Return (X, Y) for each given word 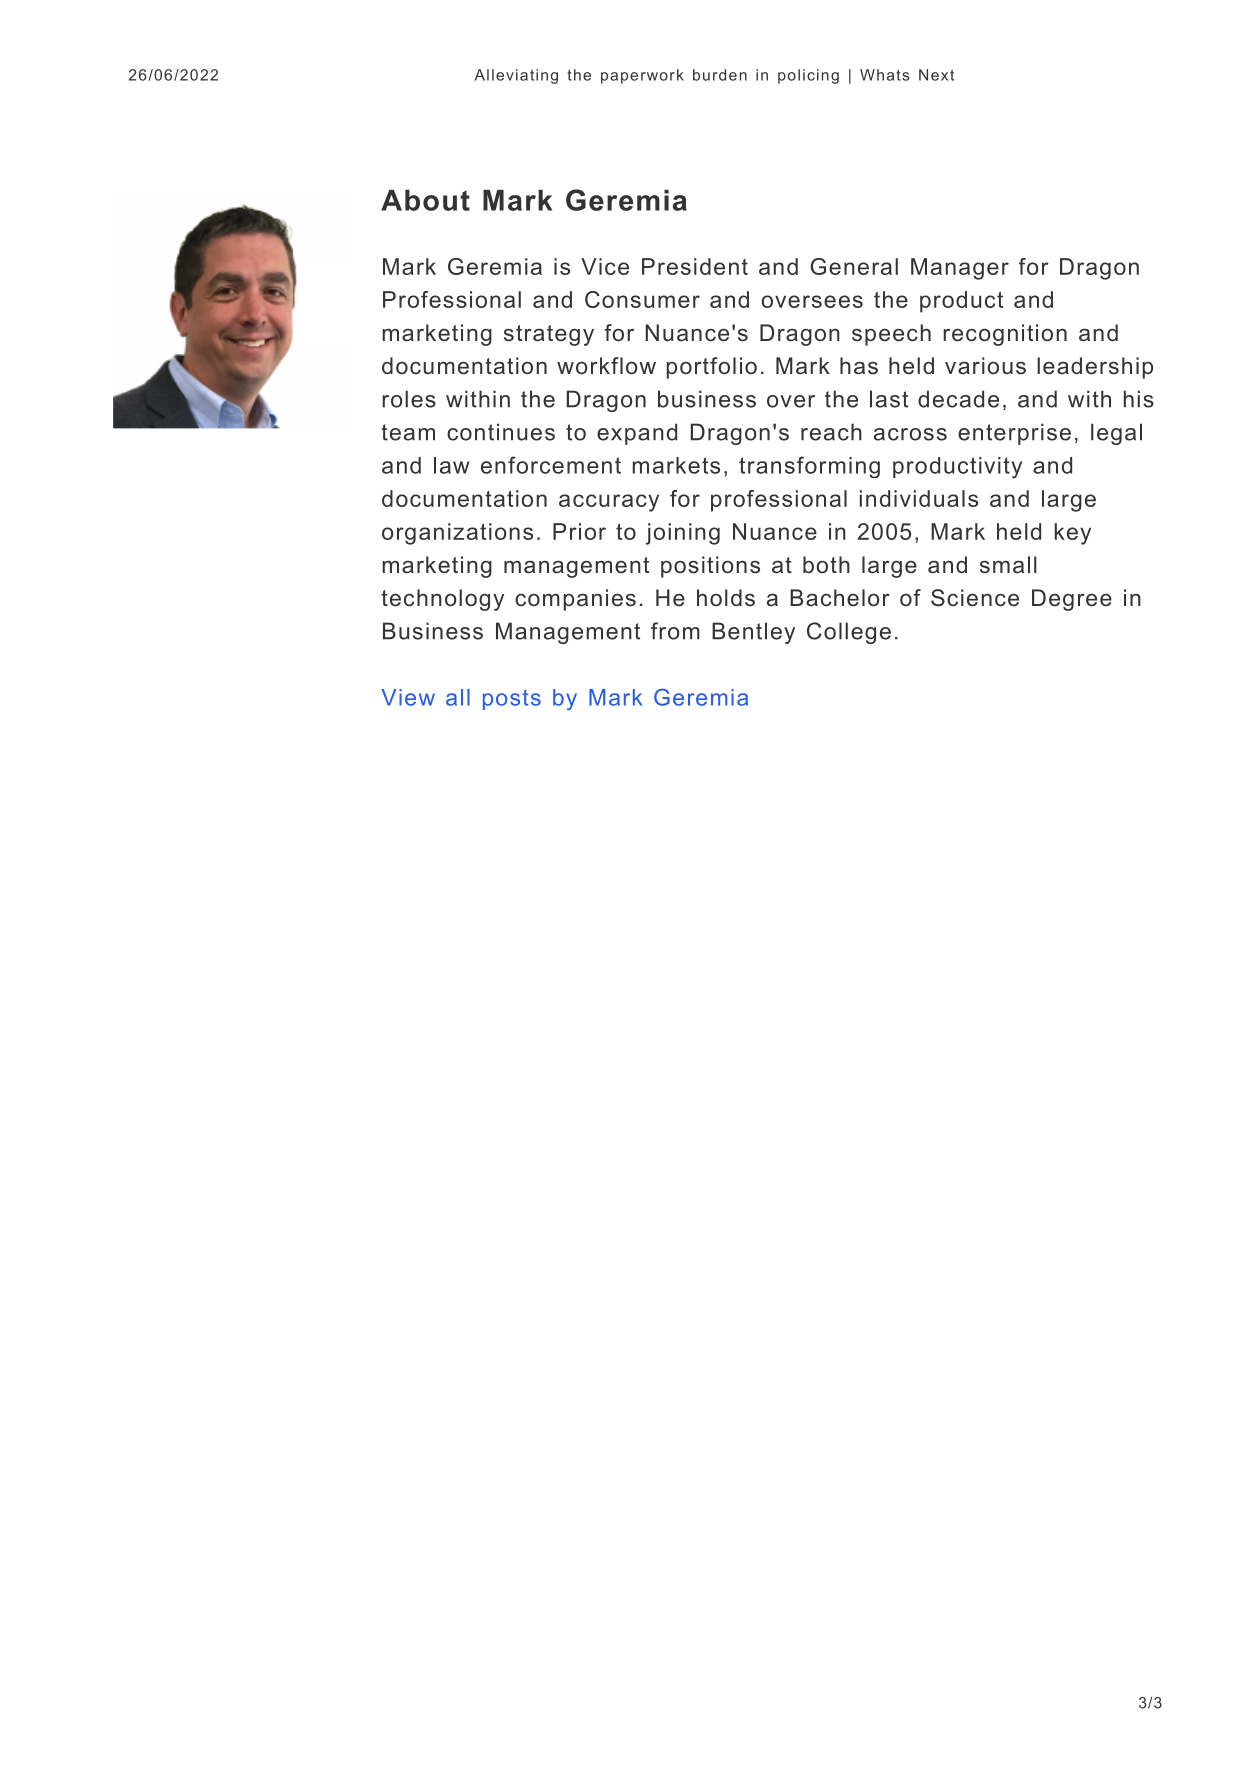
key (1073, 534)
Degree (1072, 600)
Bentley (753, 633)
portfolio (712, 368)
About (425, 200)
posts (512, 700)
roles (409, 399)
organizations (457, 534)
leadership (1095, 368)
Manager (960, 269)
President (695, 266)
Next (936, 75)
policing (808, 76)
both (826, 564)
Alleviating (516, 76)
